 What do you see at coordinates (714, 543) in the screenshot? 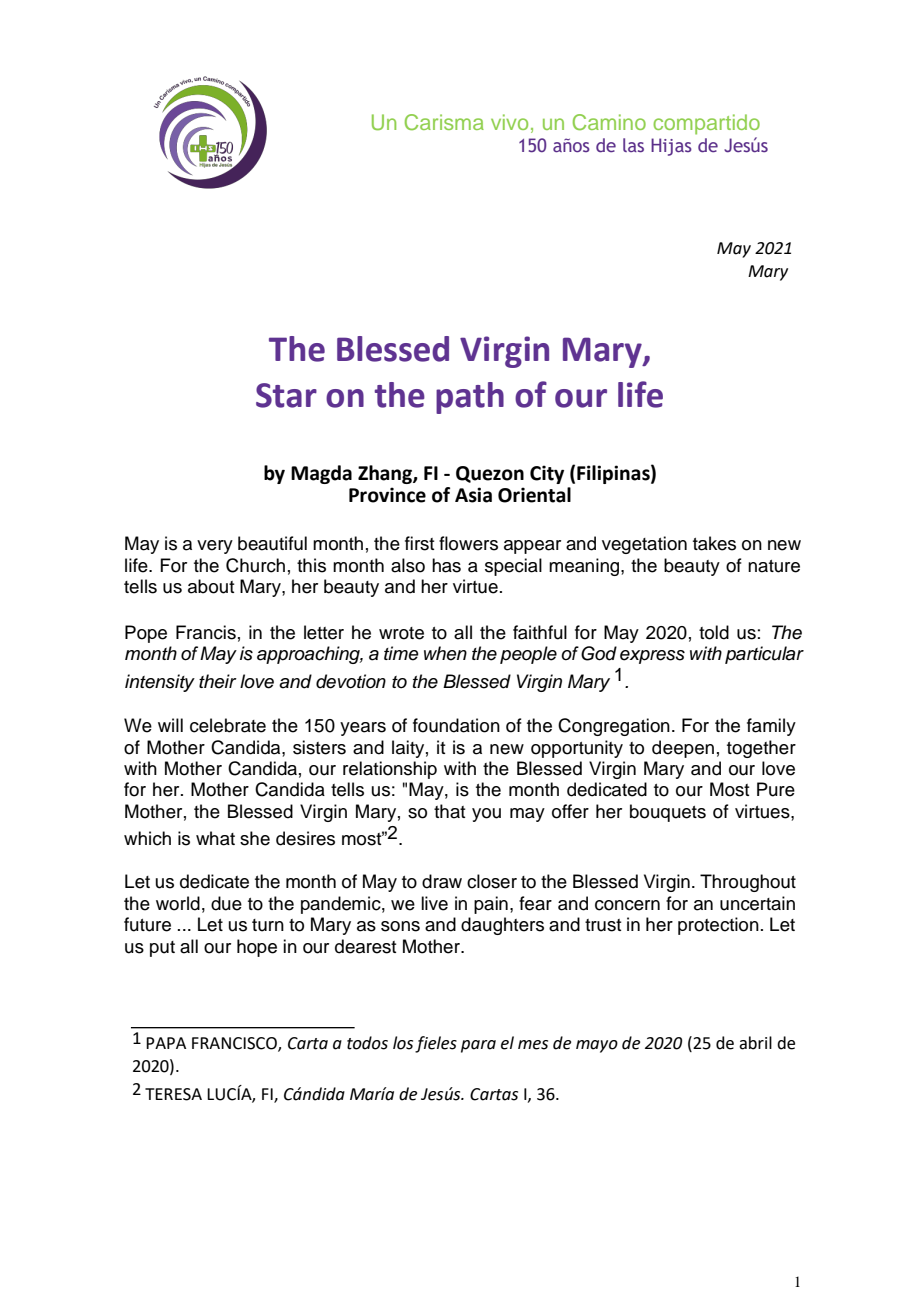
I see `takes` at bounding box center [714, 543].
